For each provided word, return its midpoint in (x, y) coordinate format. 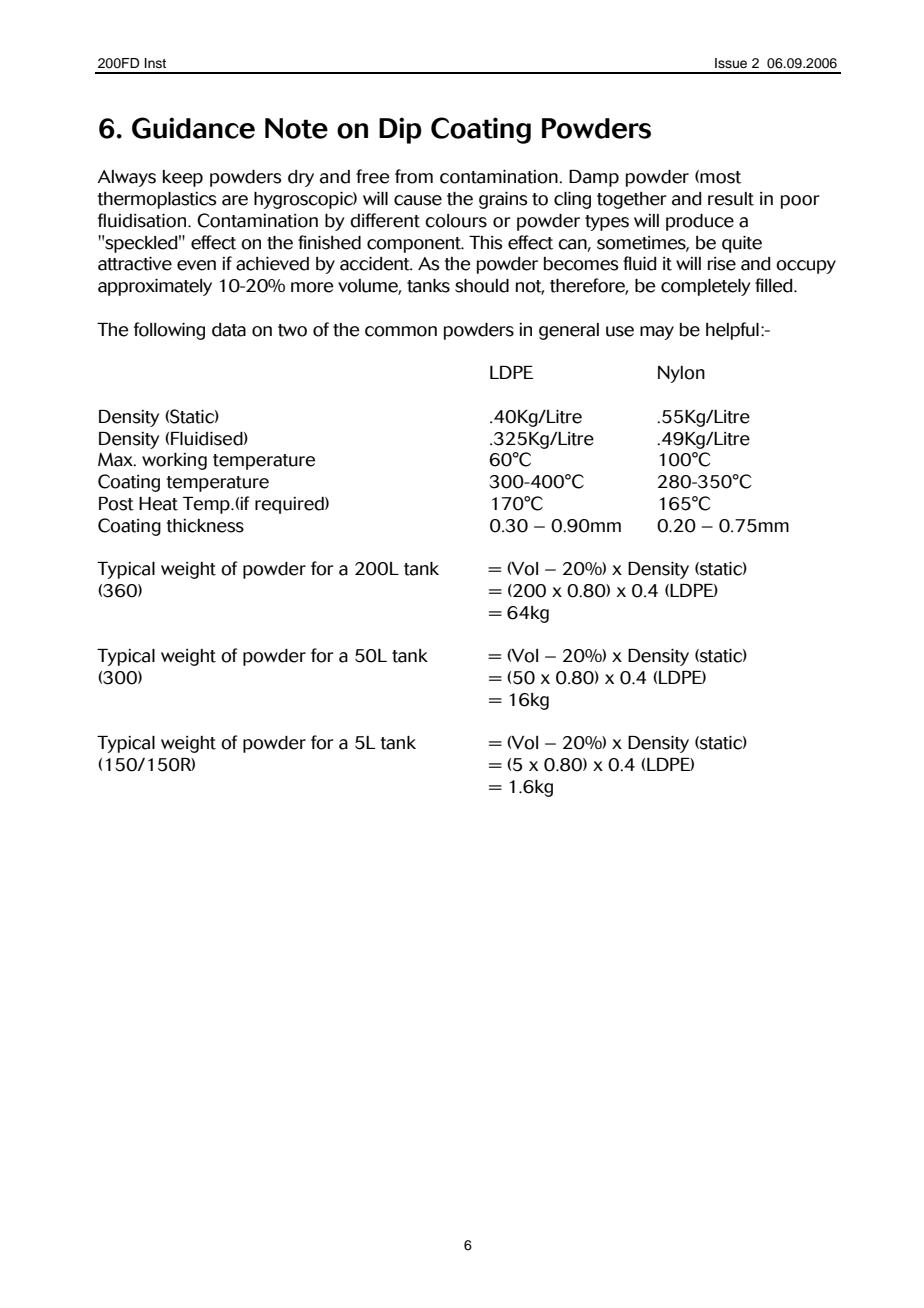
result (731, 199)
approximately (155, 287)
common (401, 331)
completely (706, 287)
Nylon (681, 374)
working (174, 461)
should (482, 286)
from (414, 176)
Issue (731, 63)
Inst (155, 63)
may (657, 333)
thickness (205, 526)
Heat (158, 504)
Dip (400, 130)
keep (183, 178)
